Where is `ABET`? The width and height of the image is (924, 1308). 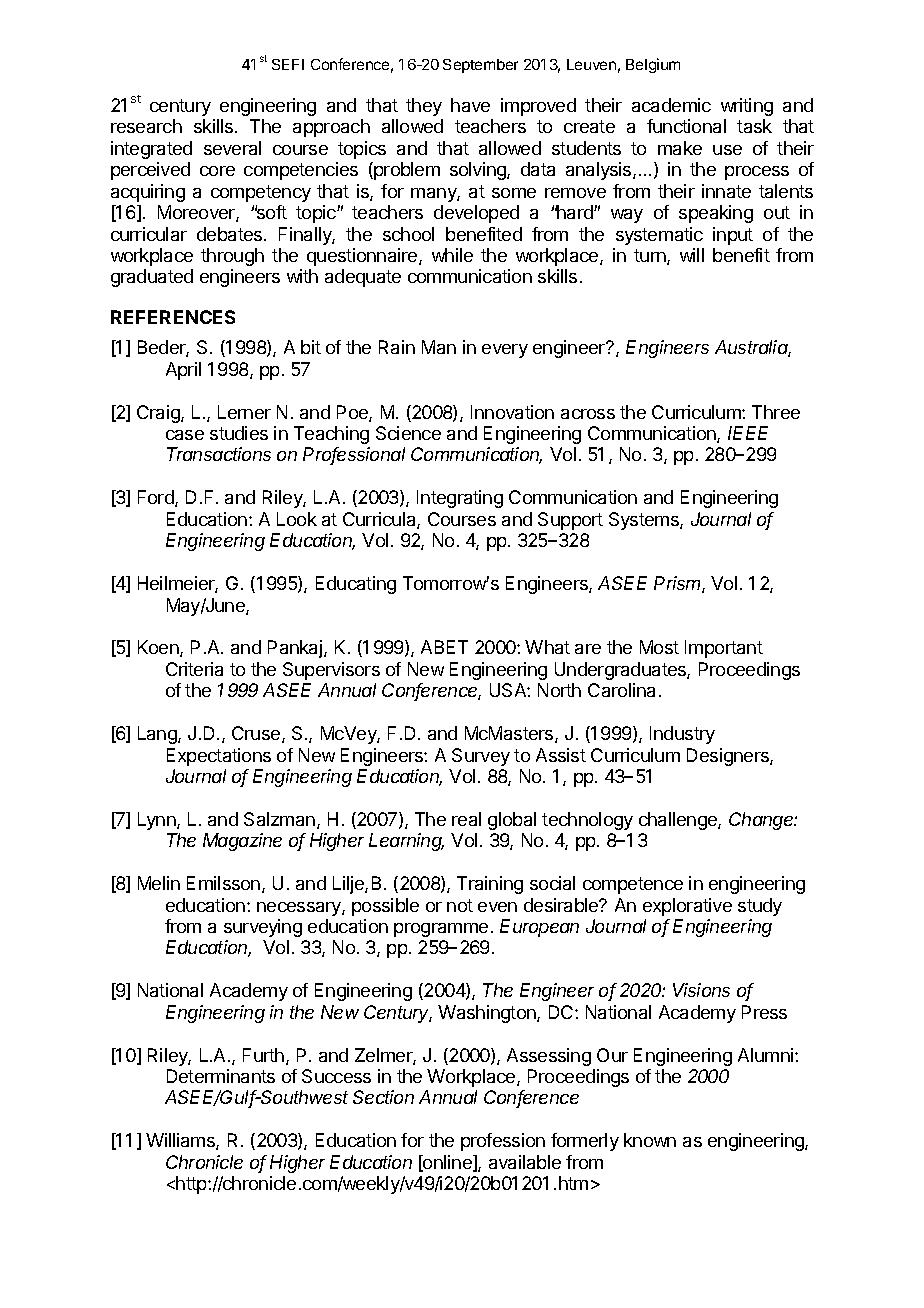 ABET is located at coordinates (444, 647).
